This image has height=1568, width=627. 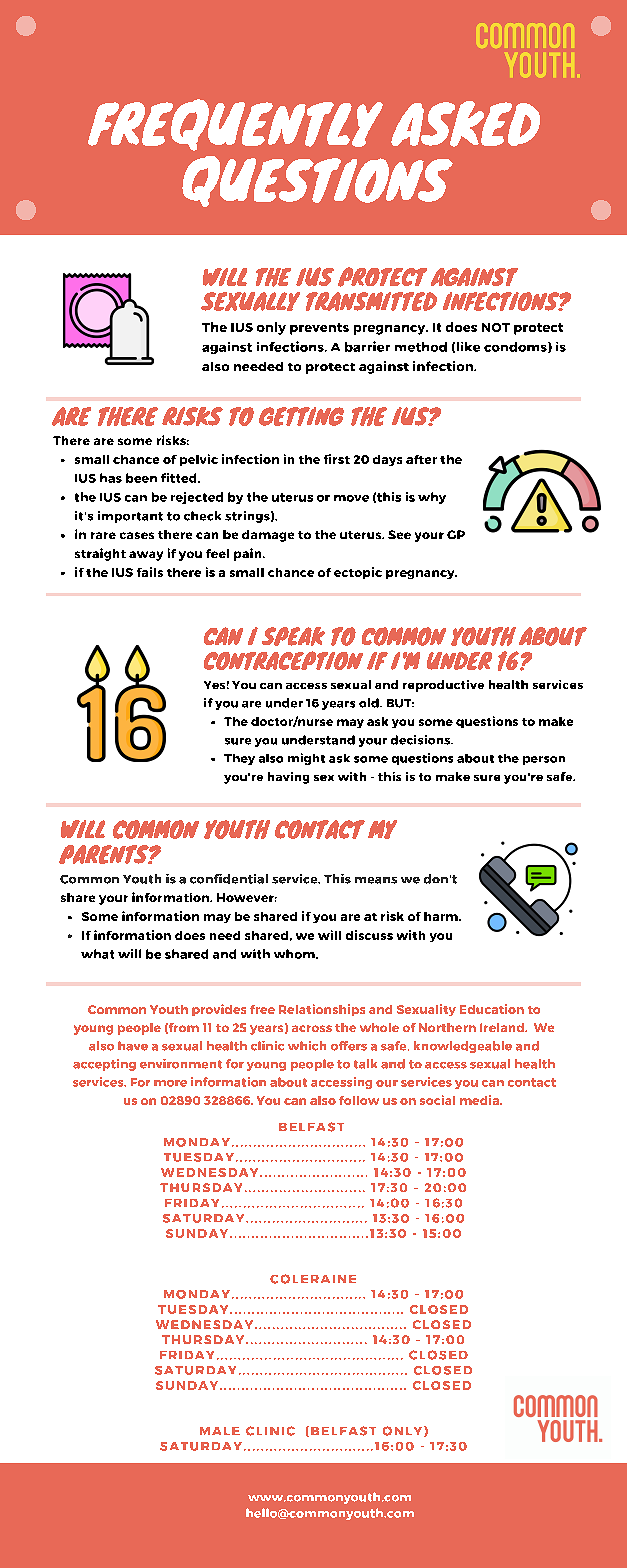 What do you see at coordinates (235, 125) in the image?
I see `FREQUENTLY` at bounding box center [235, 125].
